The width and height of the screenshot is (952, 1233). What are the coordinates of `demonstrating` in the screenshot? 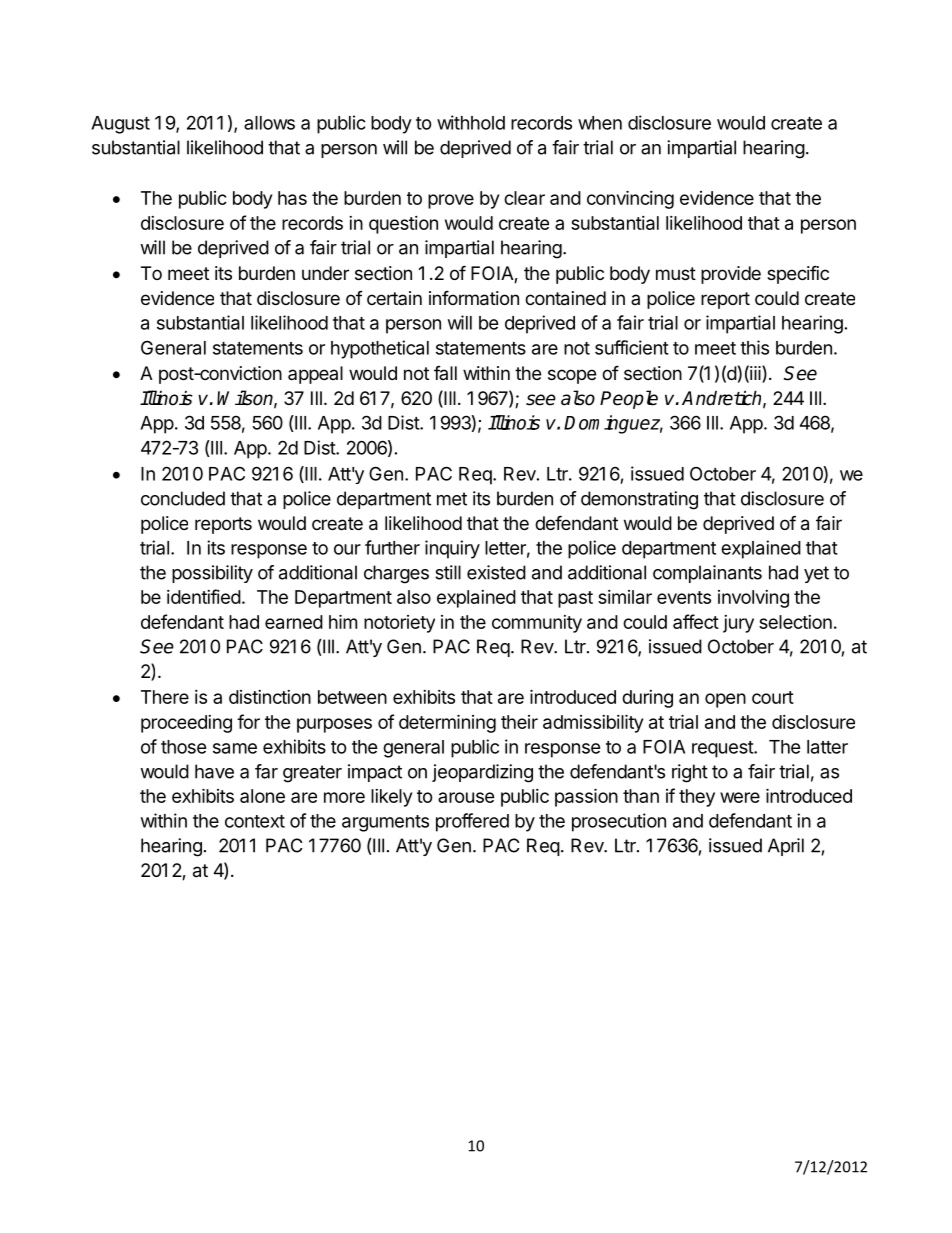 It's located at (639, 500).
